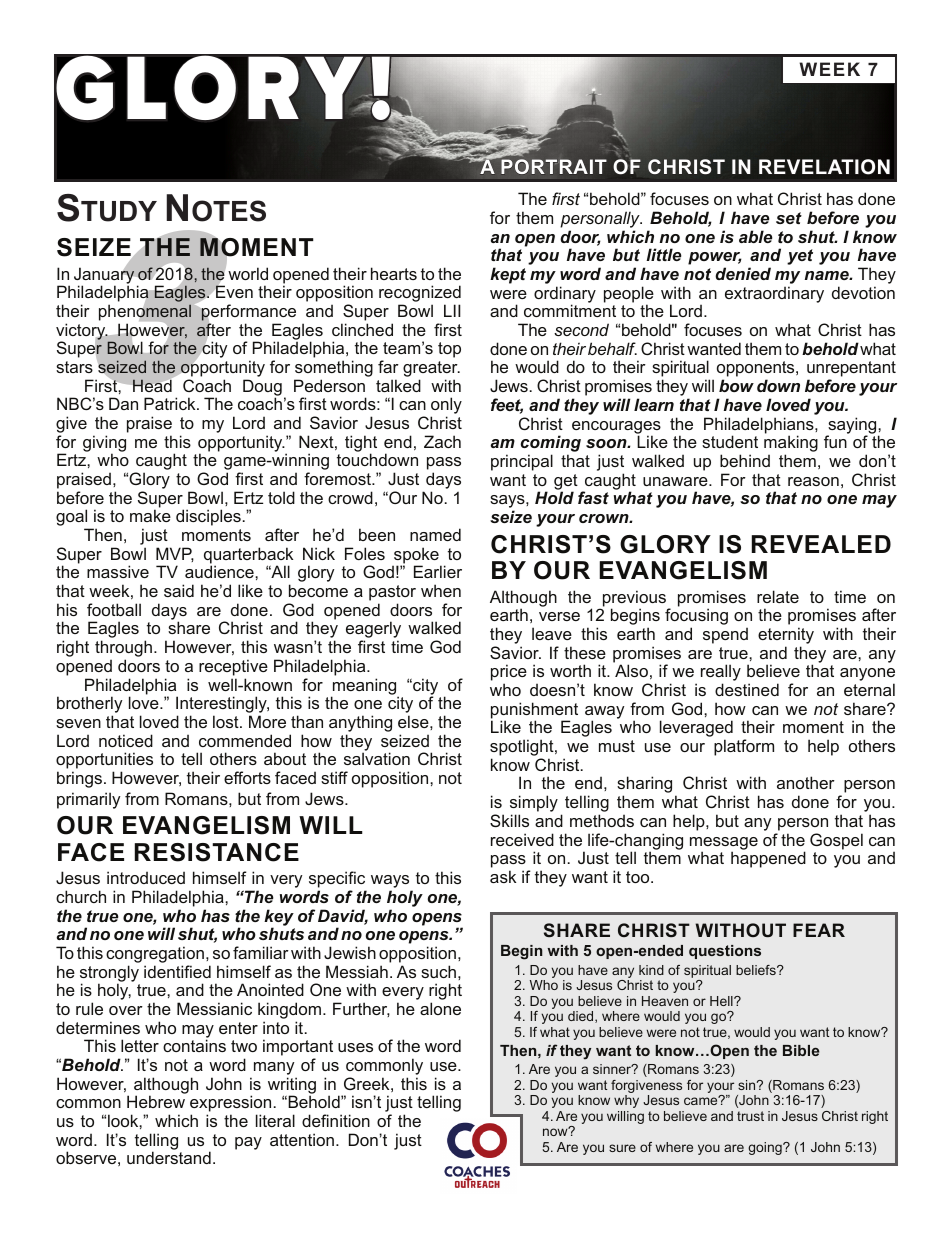 This document has height=1233, width=952. Describe the element at coordinates (125, 650) in the document. I see `through` at that location.
